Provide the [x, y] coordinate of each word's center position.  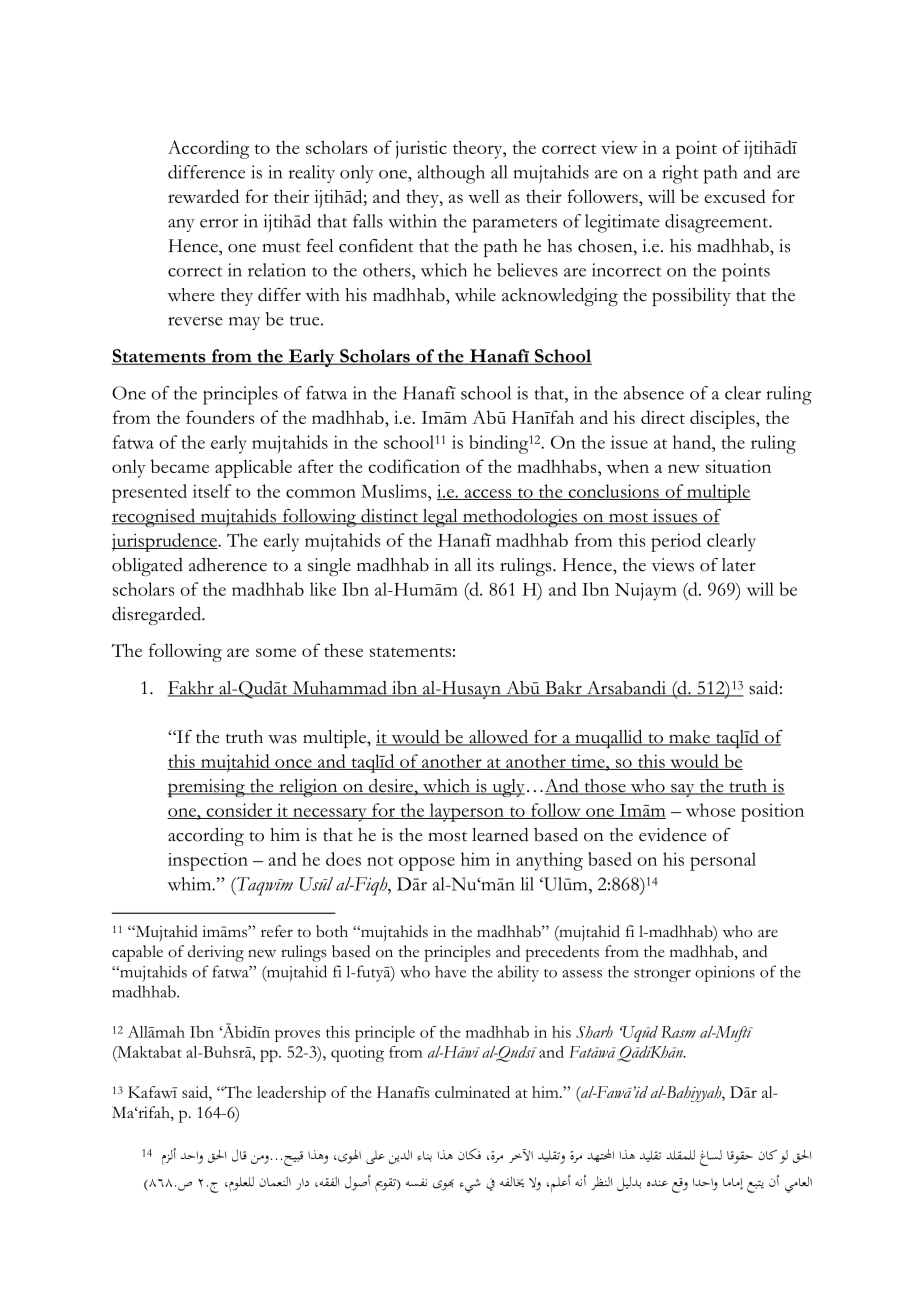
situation [738, 466]
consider [239, 811]
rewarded [203, 196]
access [488, 494]
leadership [291, 1094]
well [484, 196]
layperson [466, 812]
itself [212, 491]
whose [710, 810]
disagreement [717, 223]
